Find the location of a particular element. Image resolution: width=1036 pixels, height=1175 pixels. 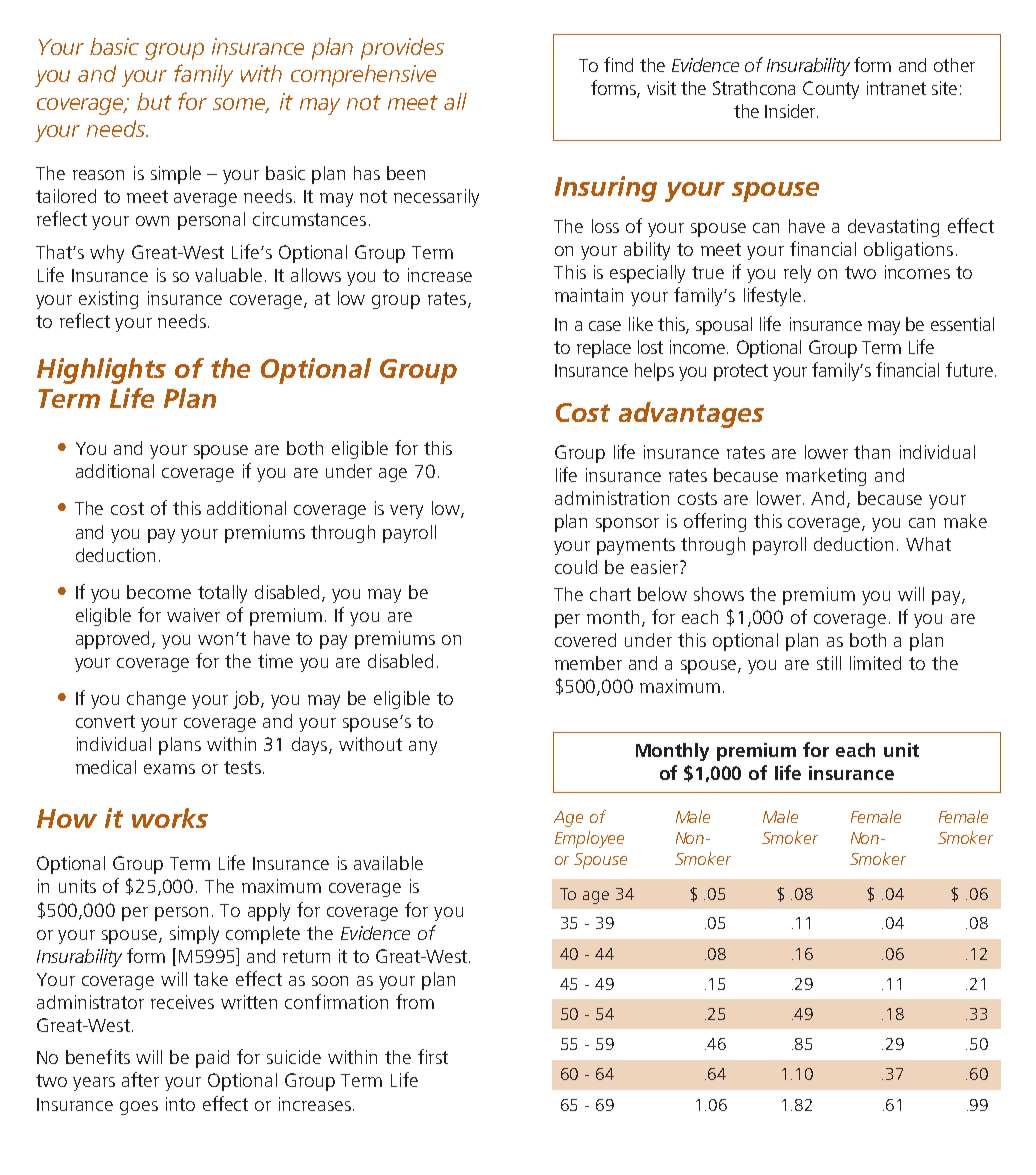

case is located at coordinates (605, 326).
